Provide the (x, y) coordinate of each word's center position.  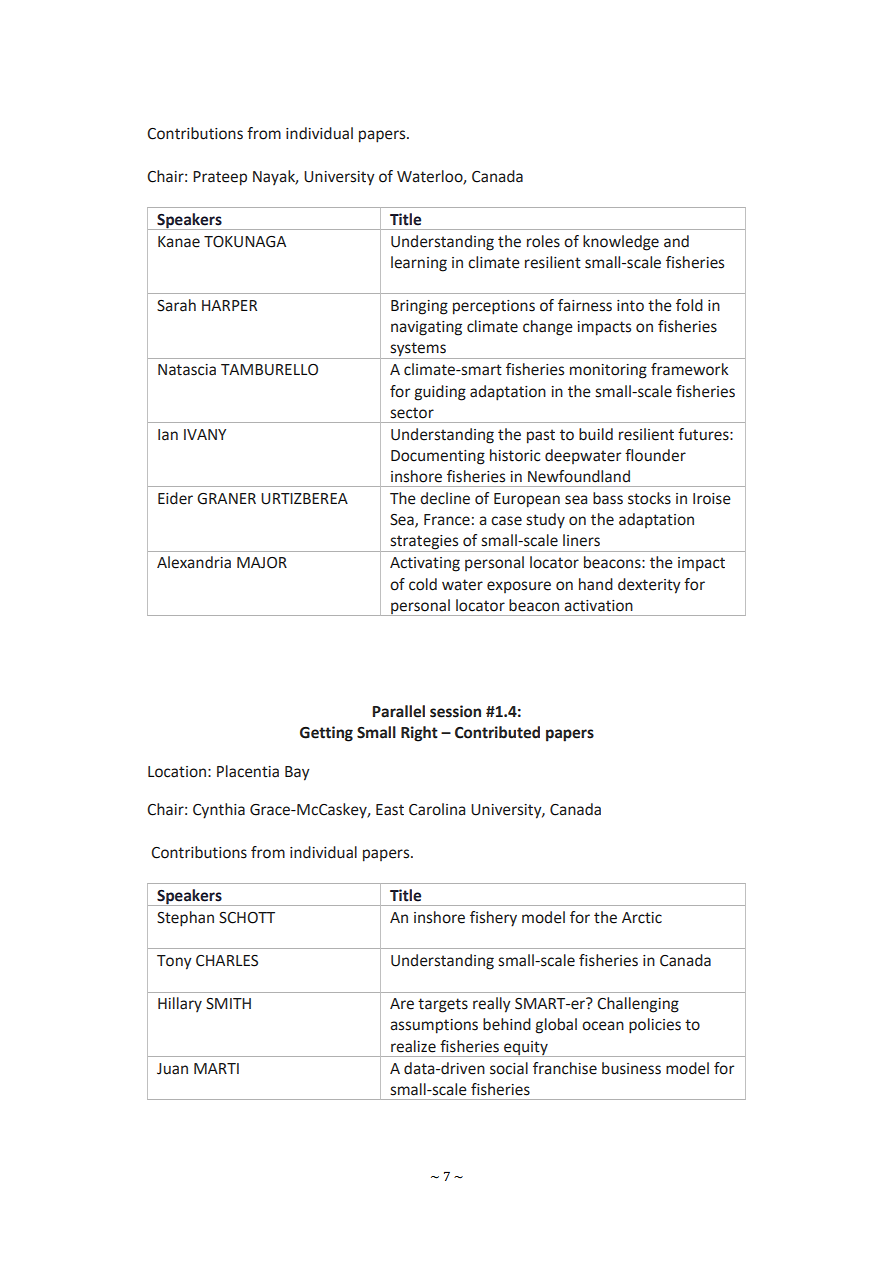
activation (598, 606)
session (455, 711)
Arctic (642, 918)
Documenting (438, 457)
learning (419, 264)
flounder (655, 455)
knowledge (621, 243)
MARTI (216, 1068)
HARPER (229, 305)
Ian (168, 435)
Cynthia (219, 811)
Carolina (437, 809)
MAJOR (262, 563)
